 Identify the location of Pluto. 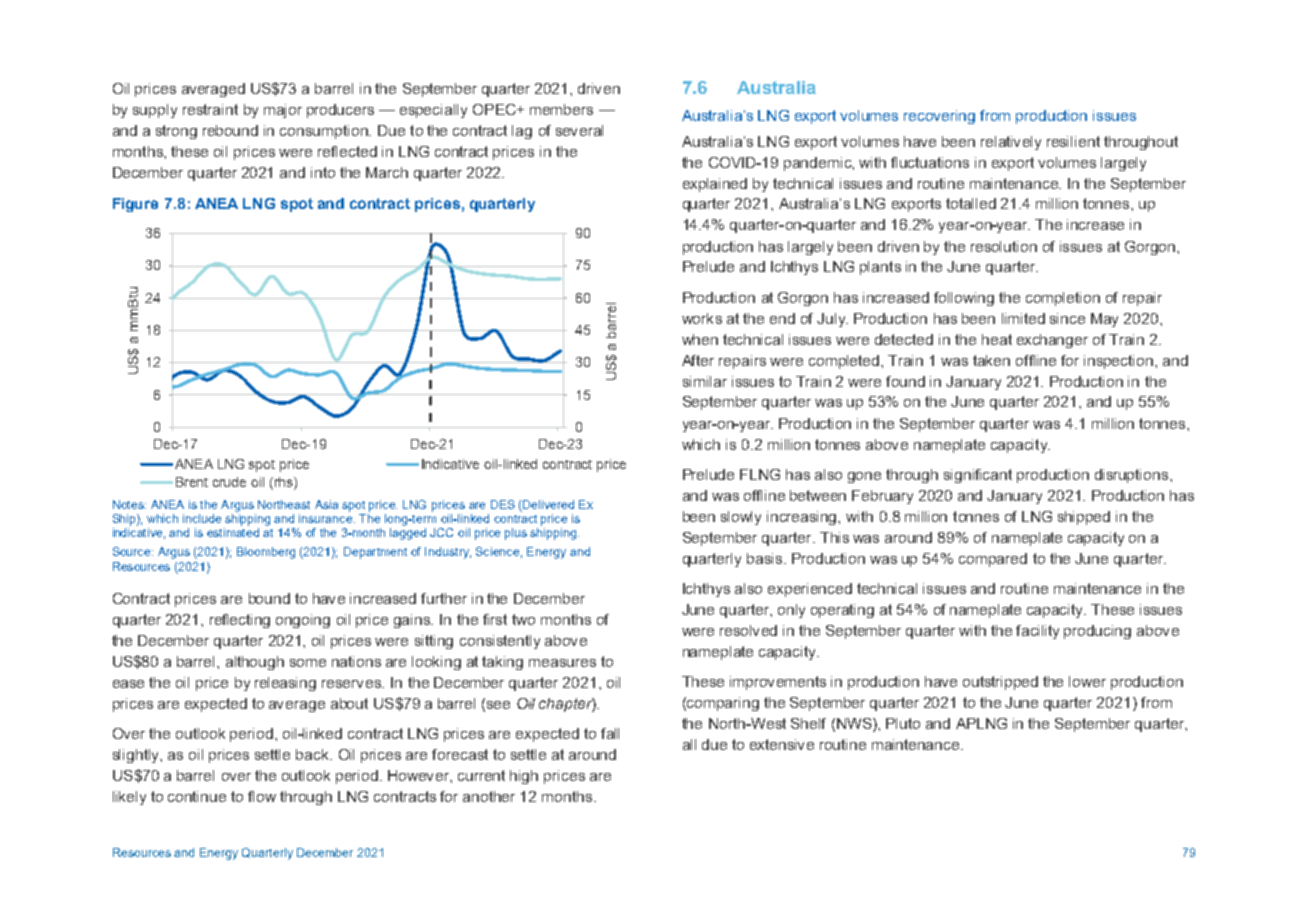
(903, 723).
